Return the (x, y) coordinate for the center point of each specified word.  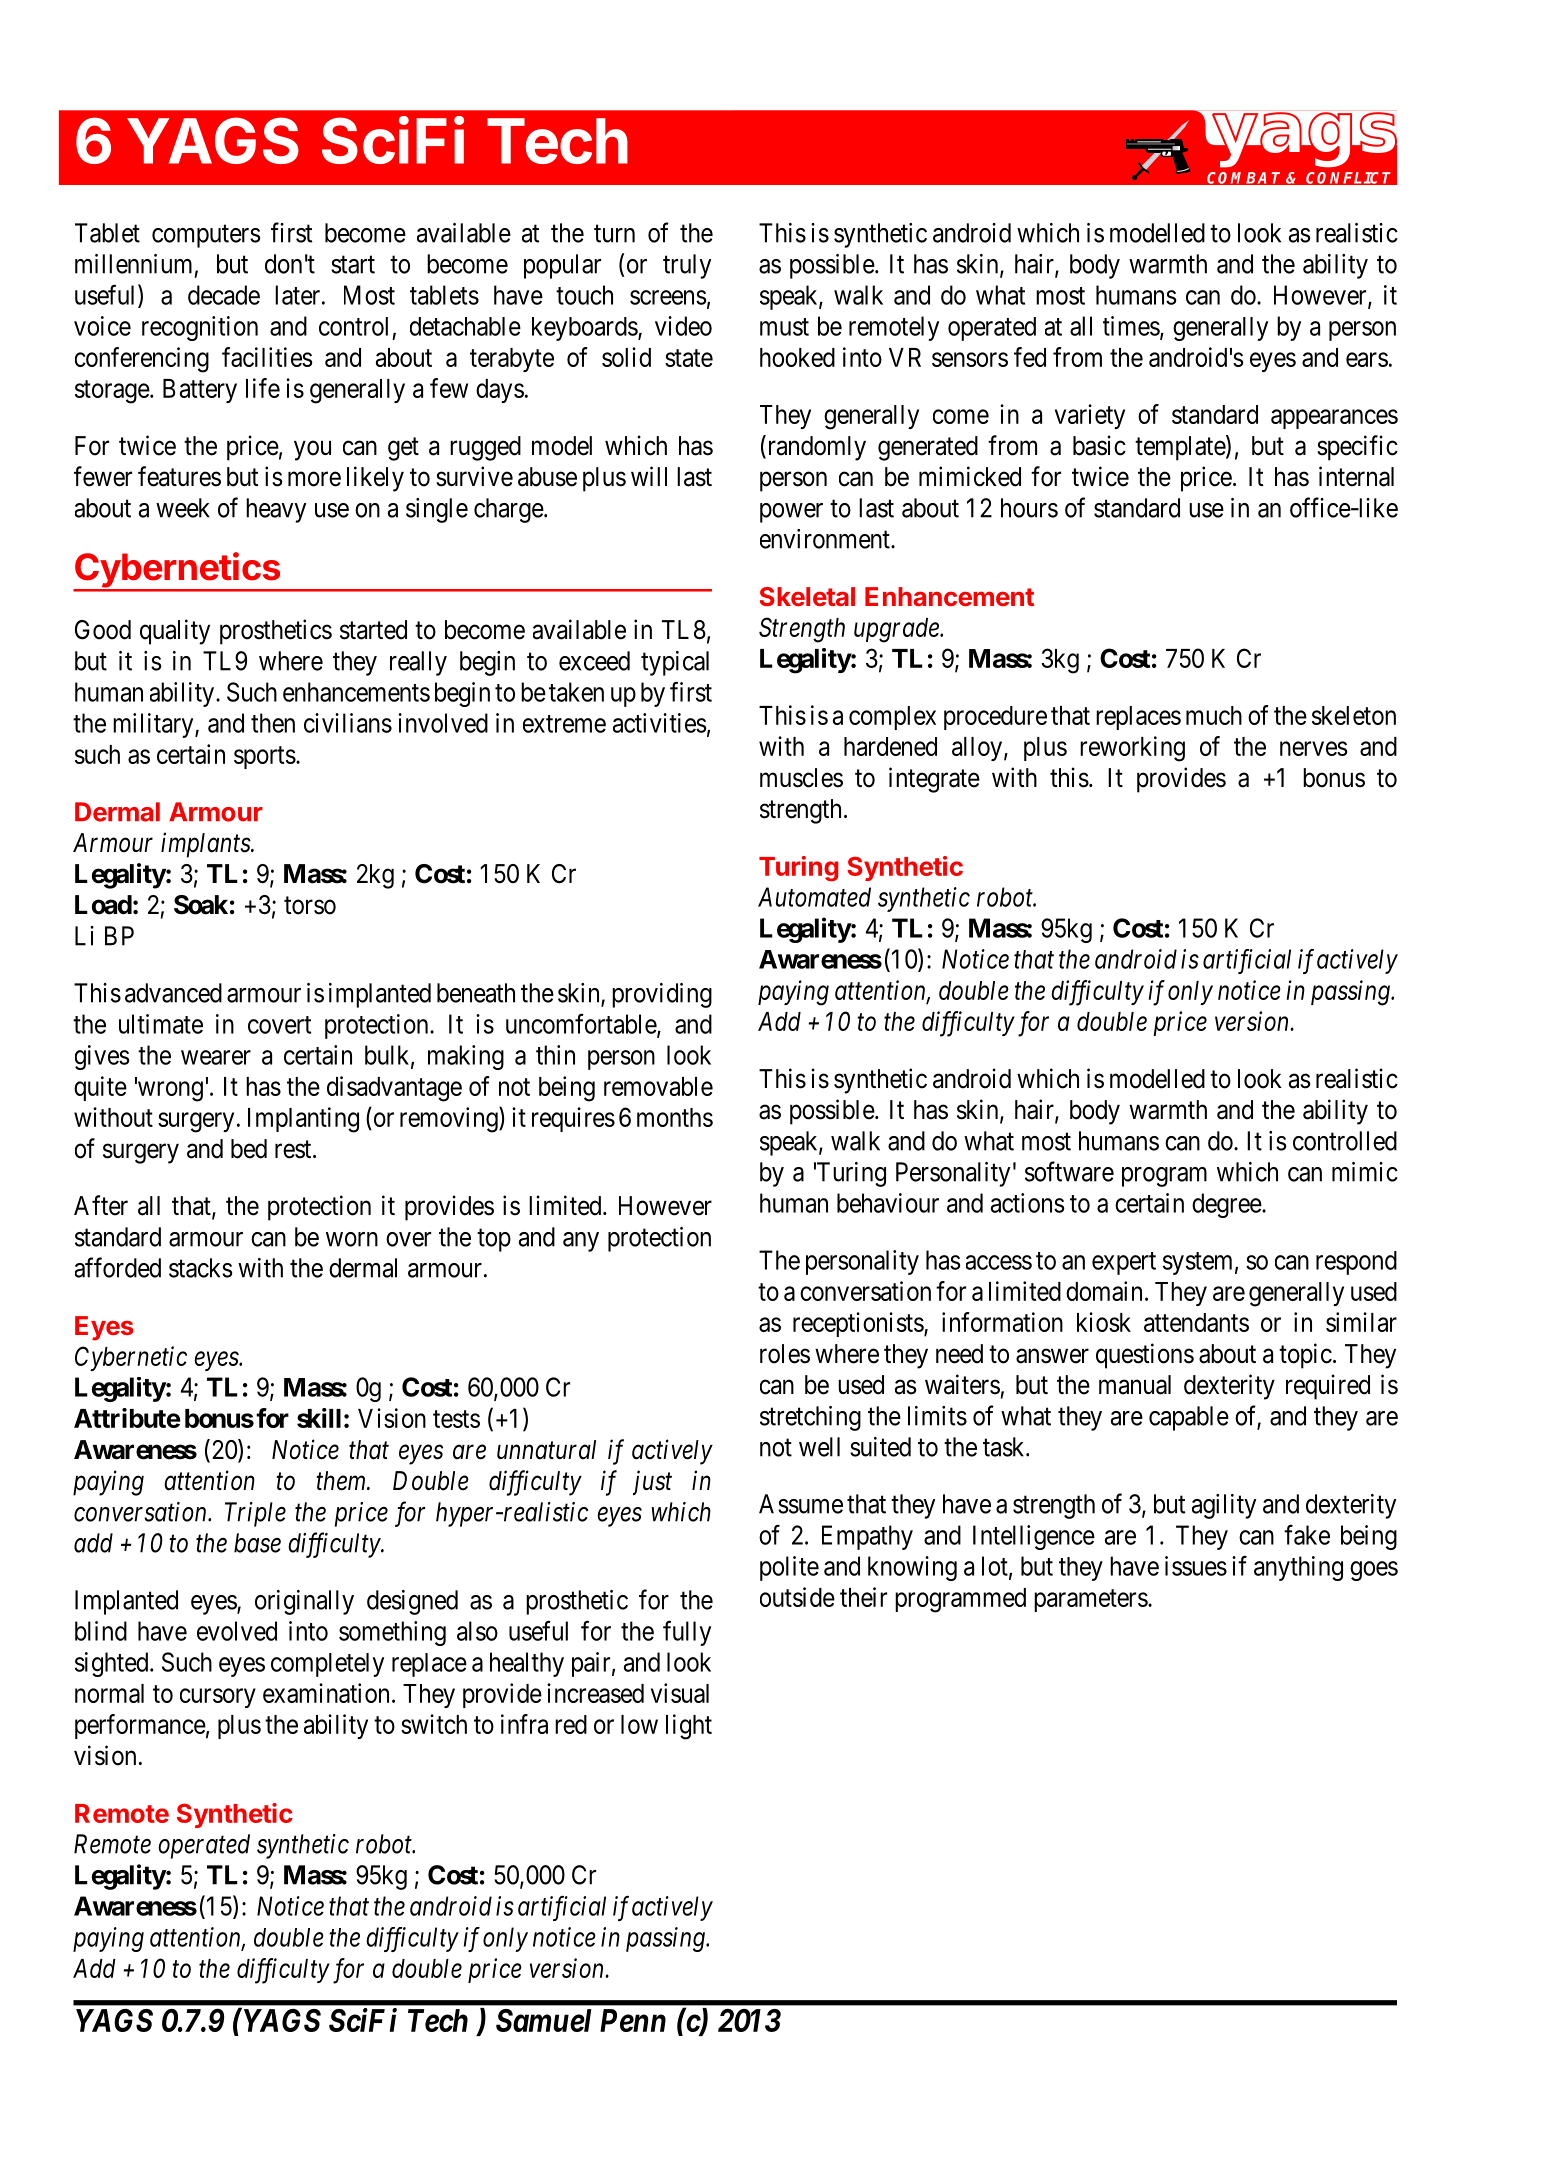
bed (249, 1149)
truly (687, 266)
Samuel (544, 2020)
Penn (633, 2020)
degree (1227, 1205)
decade (224, 295)
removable (658, 1086)
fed (1030, 357)
